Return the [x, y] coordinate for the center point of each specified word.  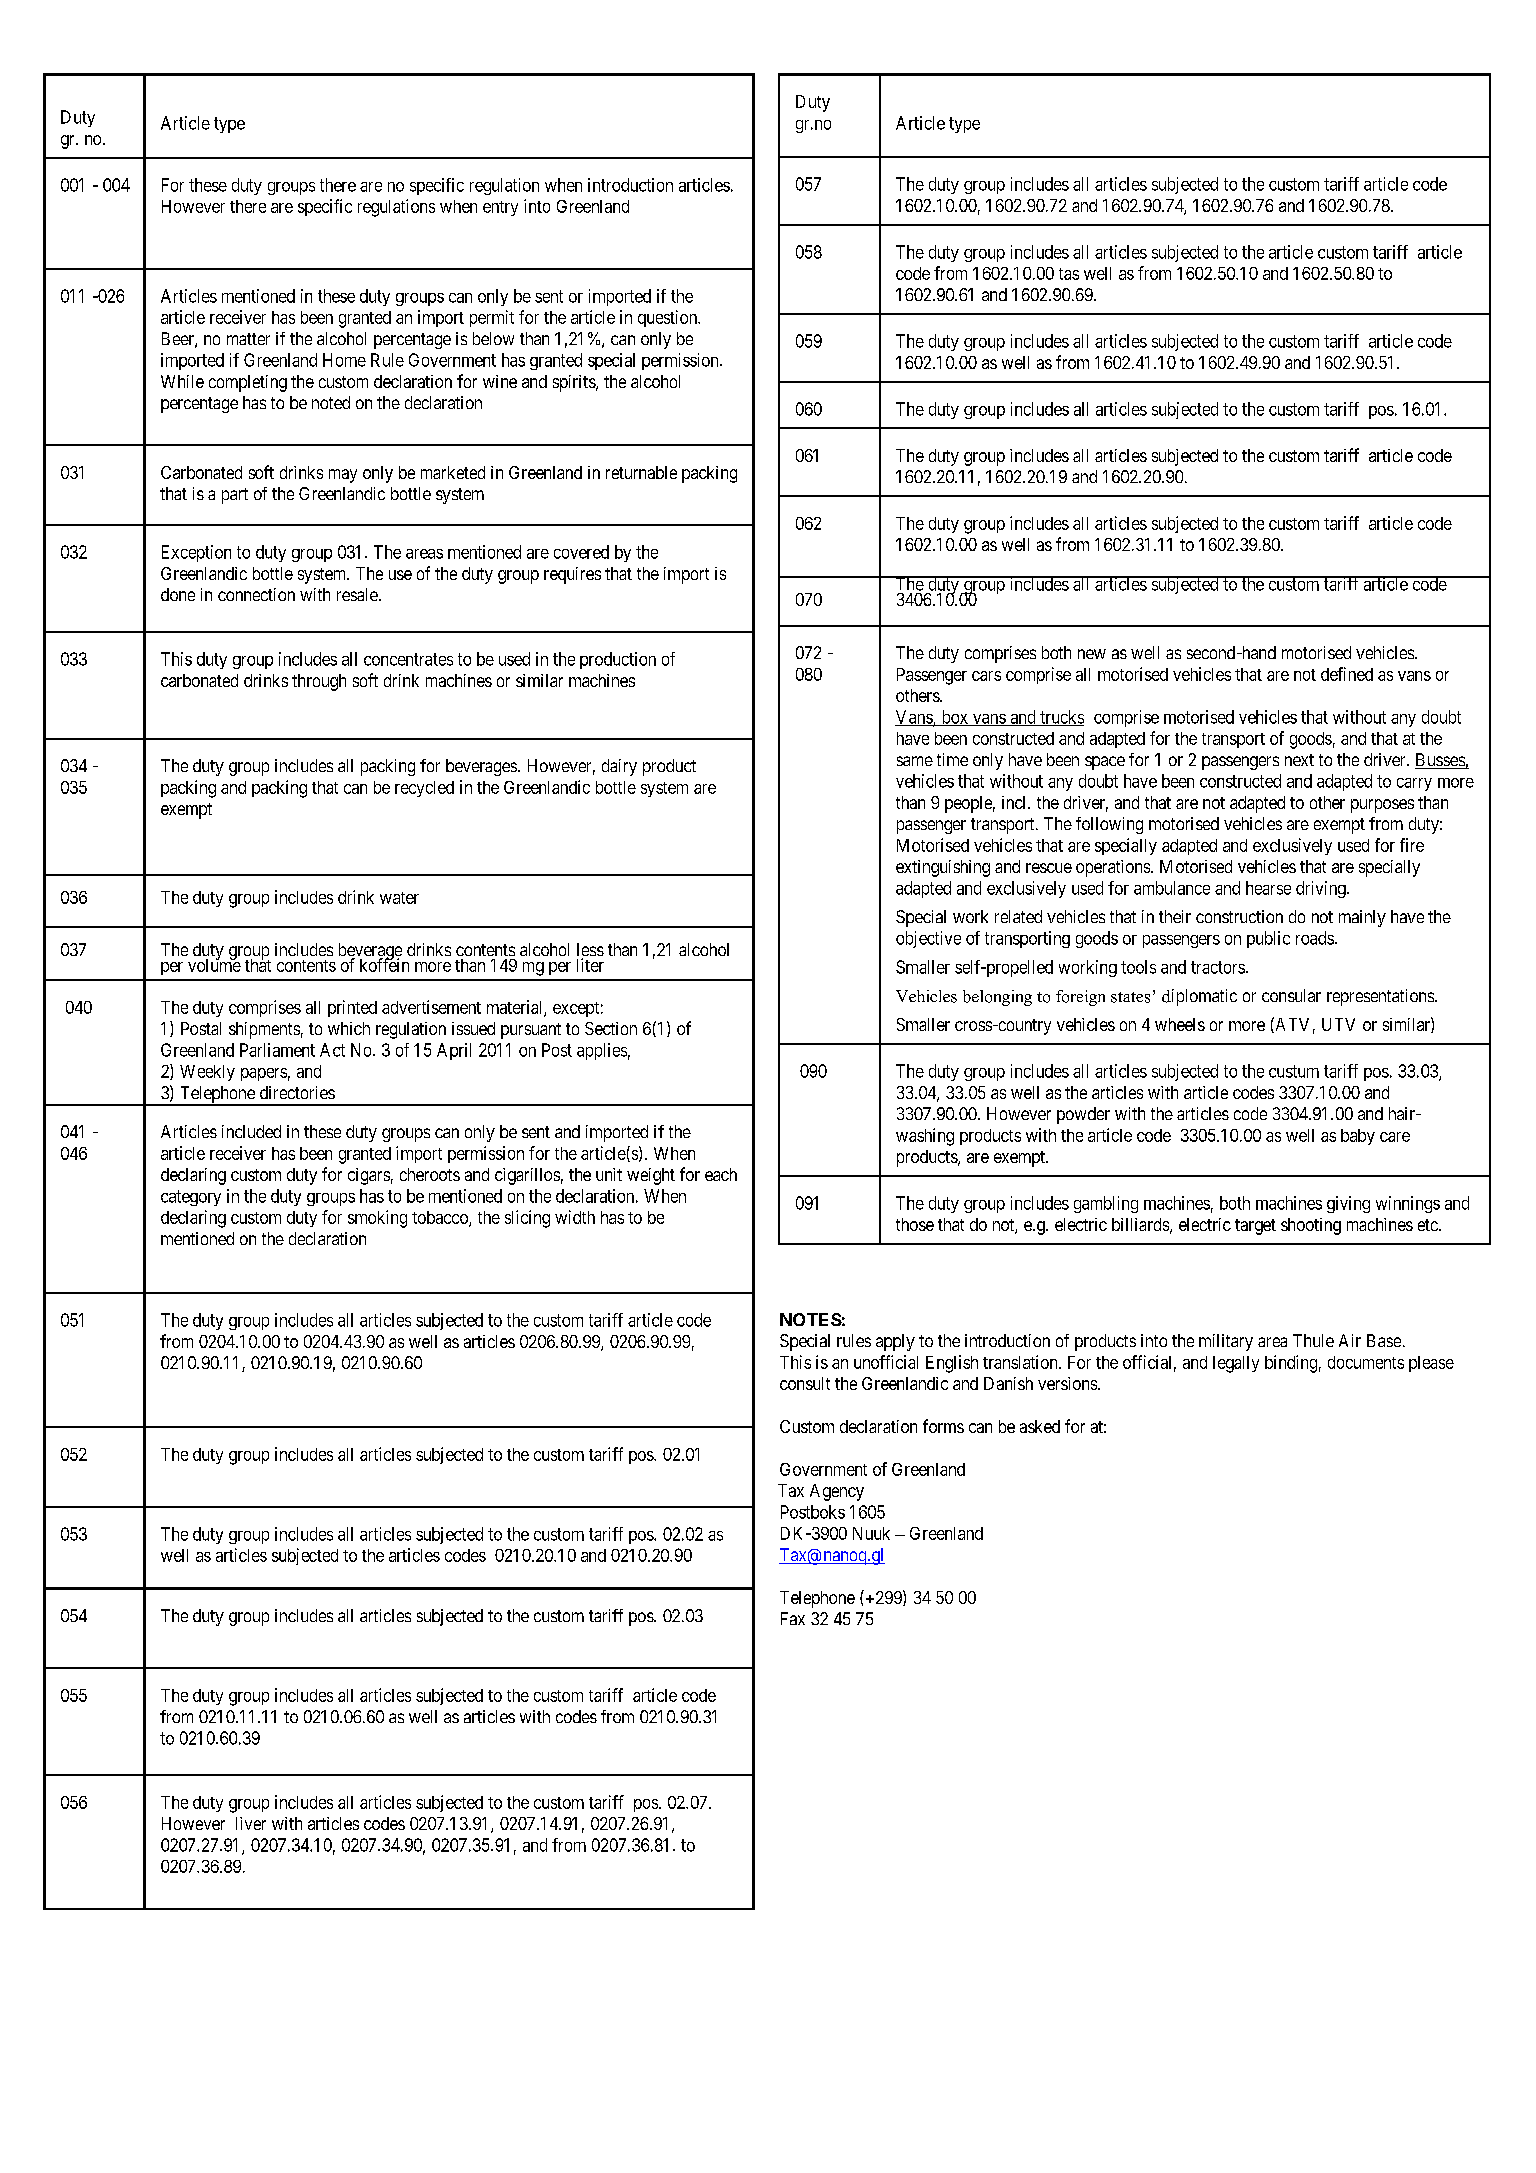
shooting [1311, 1226]
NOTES [811, 1319]
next [1299, 760]
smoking [377, 1219]
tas [1069, 274]
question [669, 318]
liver [251, 1823]
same [915, 761]
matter [248, 339]
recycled [424, 789]
